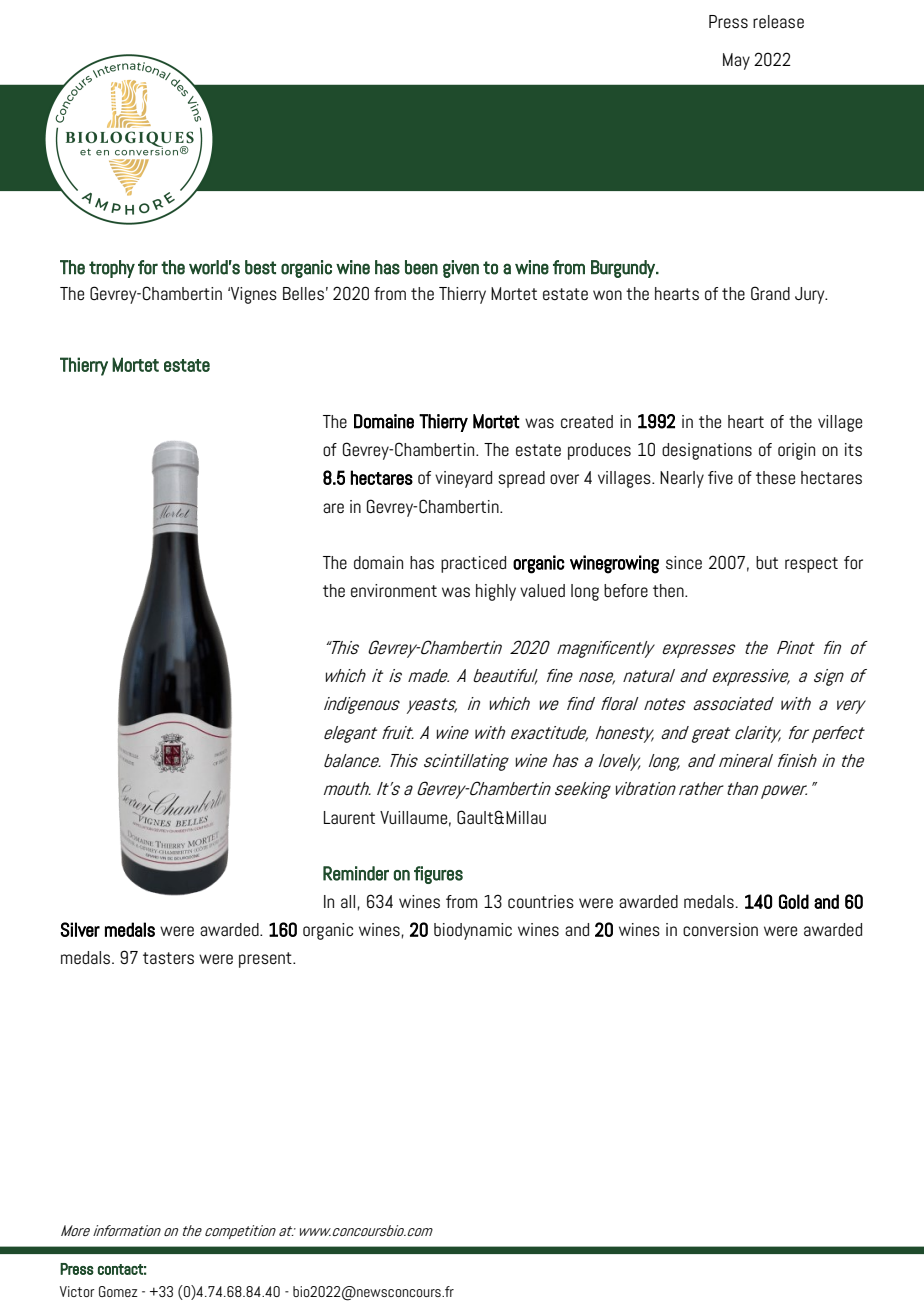  What do you see at coordinates (118, 1291) in the screenshot?
I see `Gomez` at bounding box center [118, 1291].
